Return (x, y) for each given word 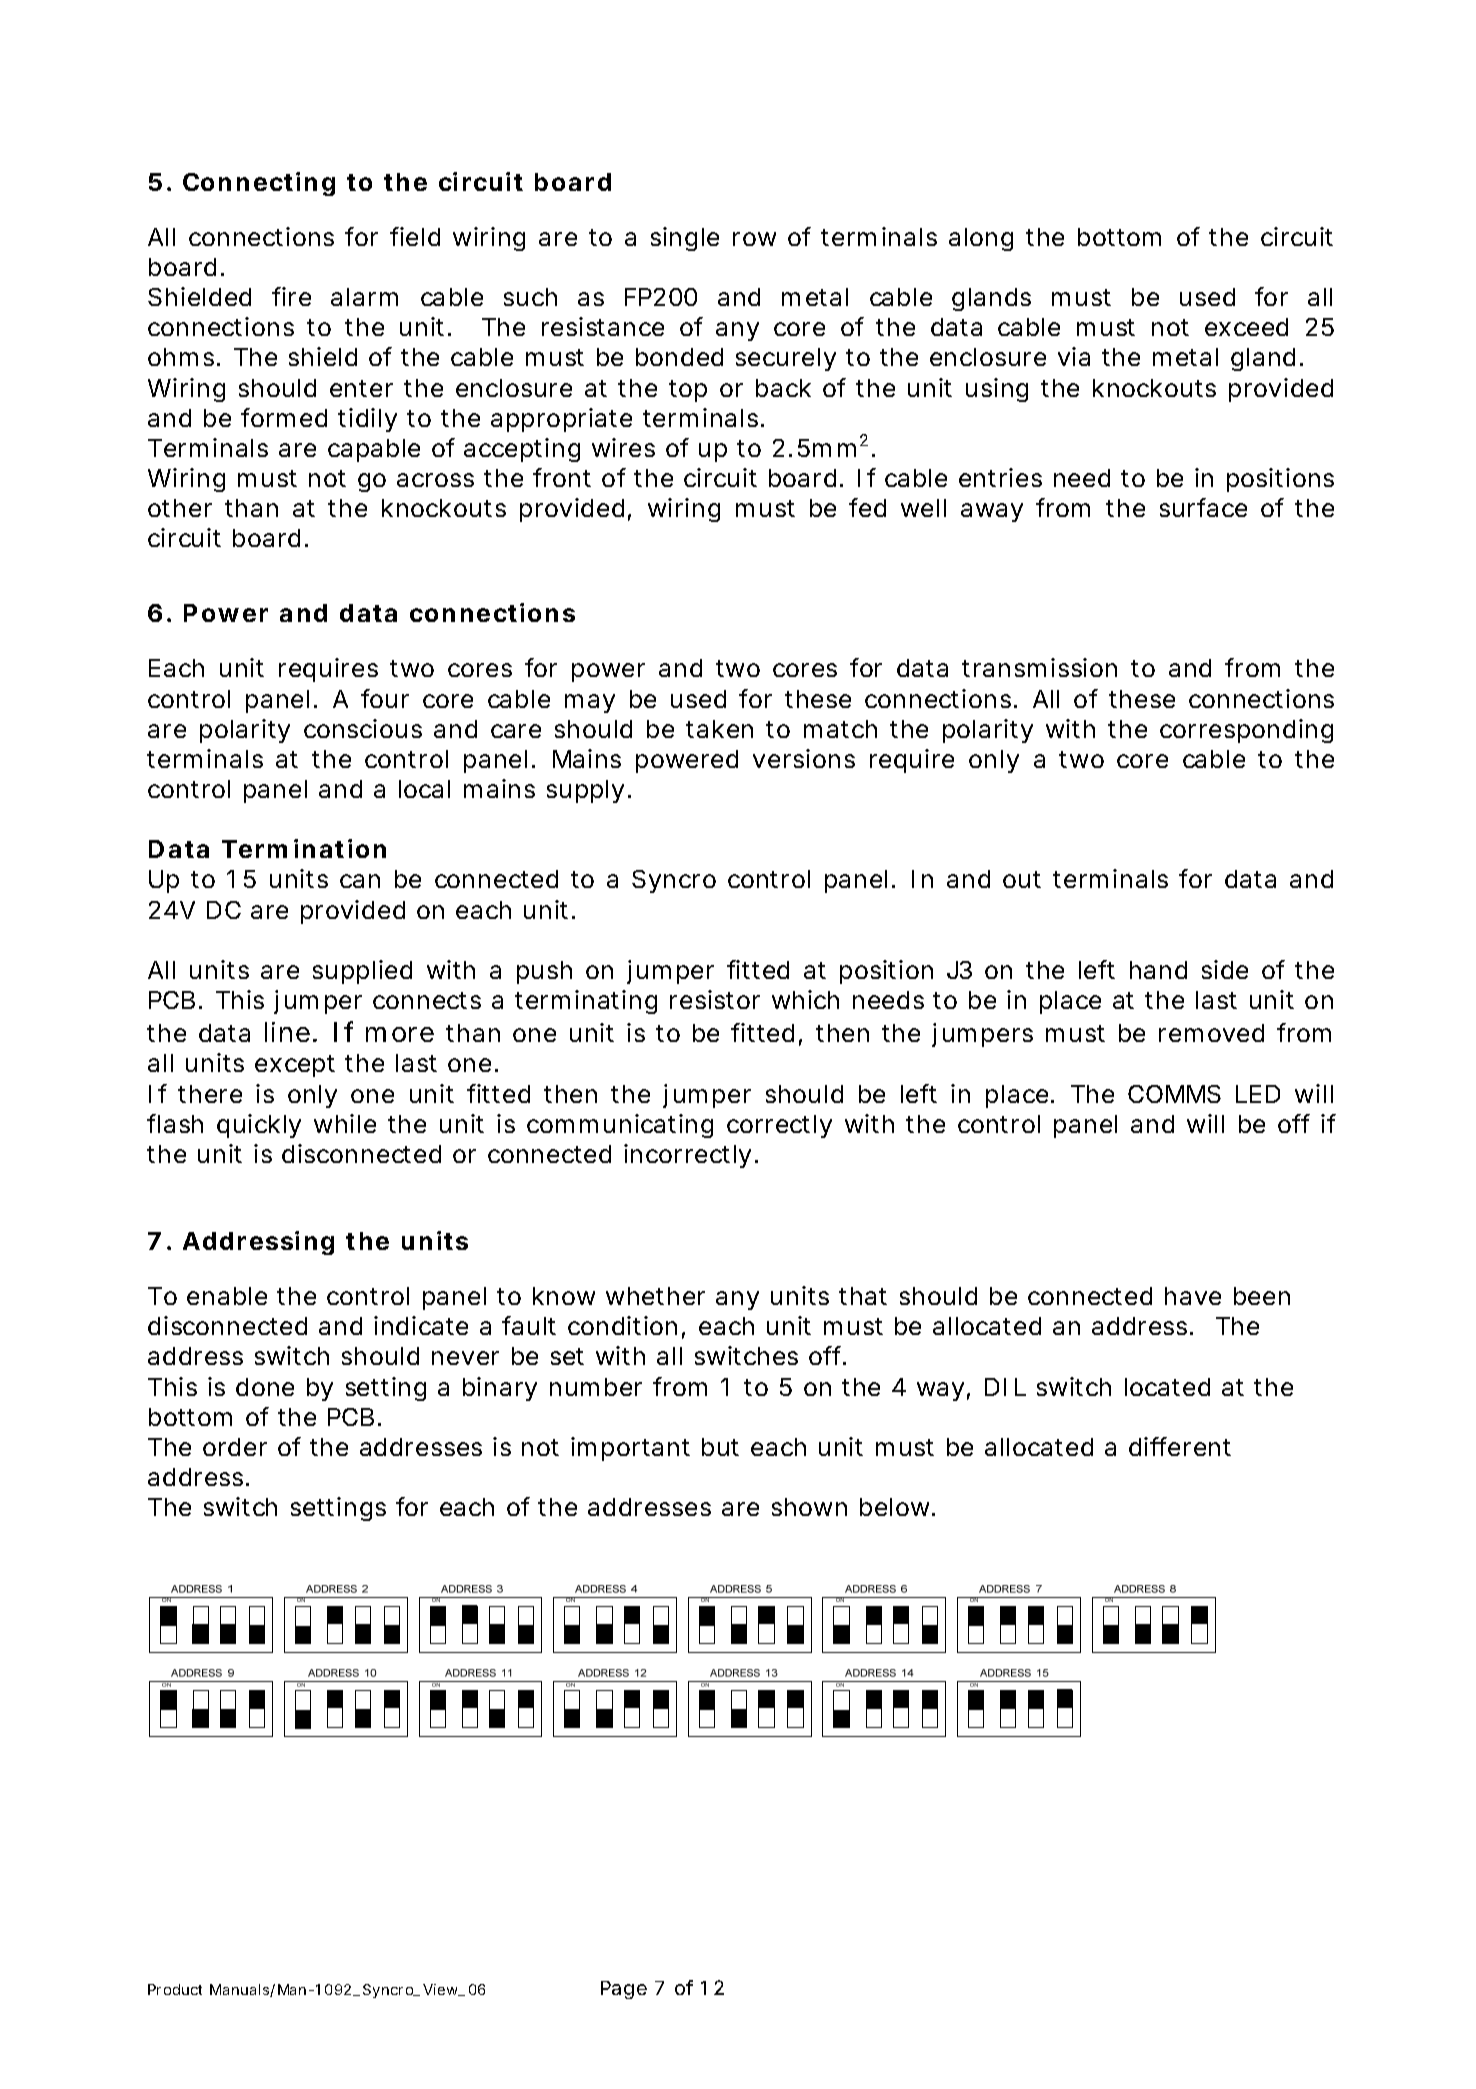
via (1074, 356)
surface (1203, 507)
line (291, 1032)
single (685, 239)
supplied (362, 972)
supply (589, 791)
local (424, 789)
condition (626, 1327)
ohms (184, 357)
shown (809, 1507)
